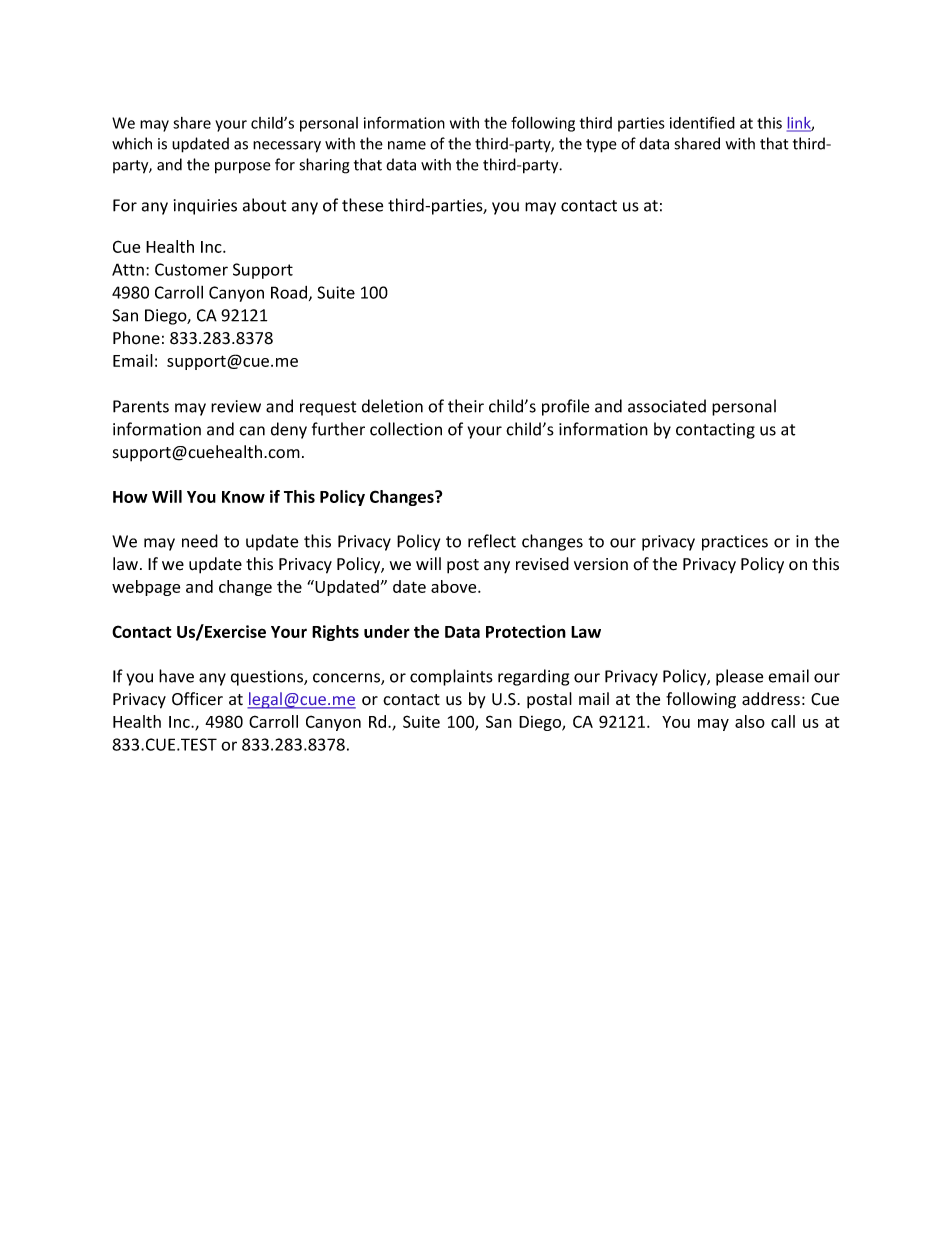 The width and height of the image is (952, 1233). I want to click on complaints, so click(451, 677).
